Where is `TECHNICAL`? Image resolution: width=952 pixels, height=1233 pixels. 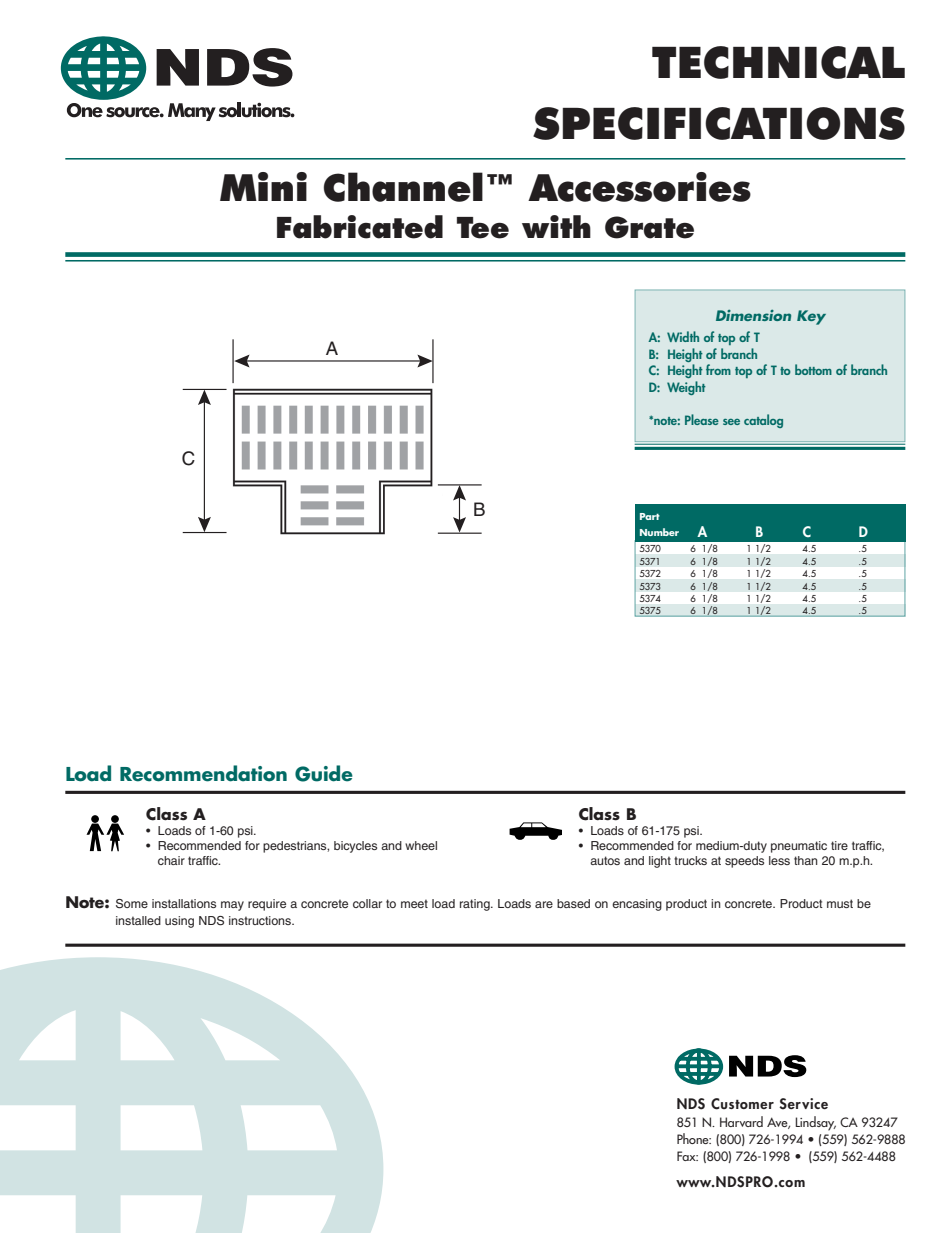
TECHNICAL is located at coordinates (778, 62).
